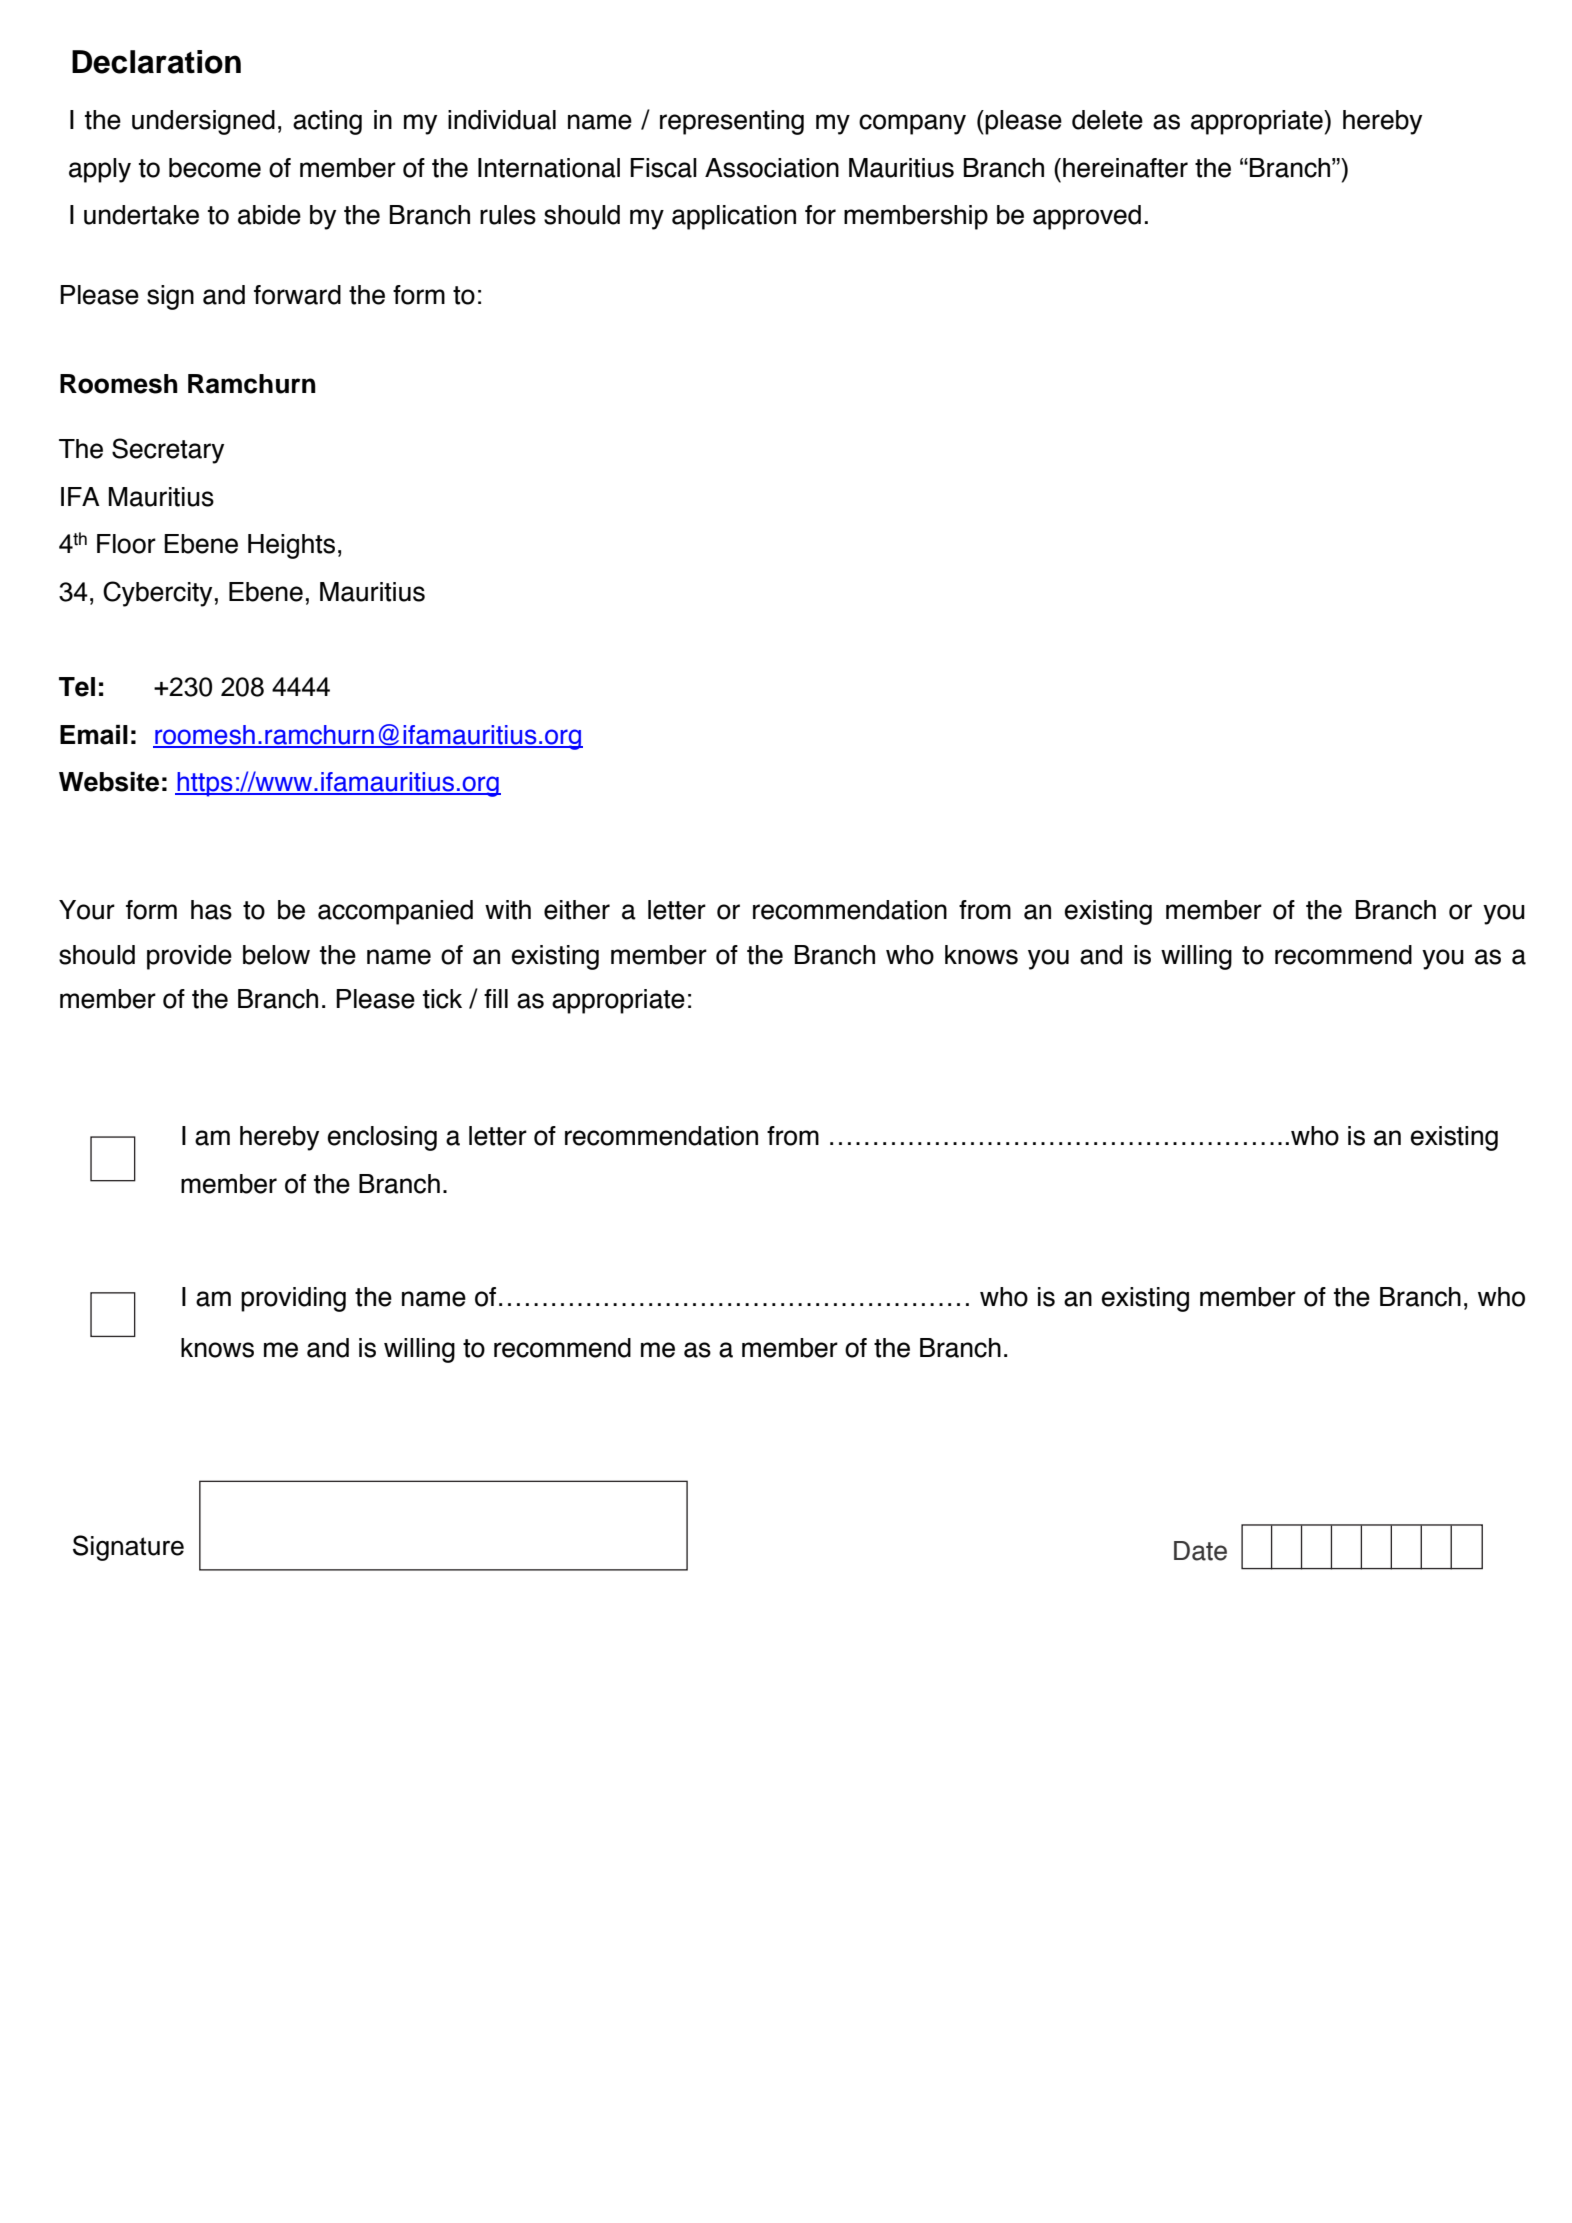 The image size is (1572, 2223). What do you see at coordinates (382, 1138) in the screenshot?
I see `enclosing` at bounding box center [382, 1138].
